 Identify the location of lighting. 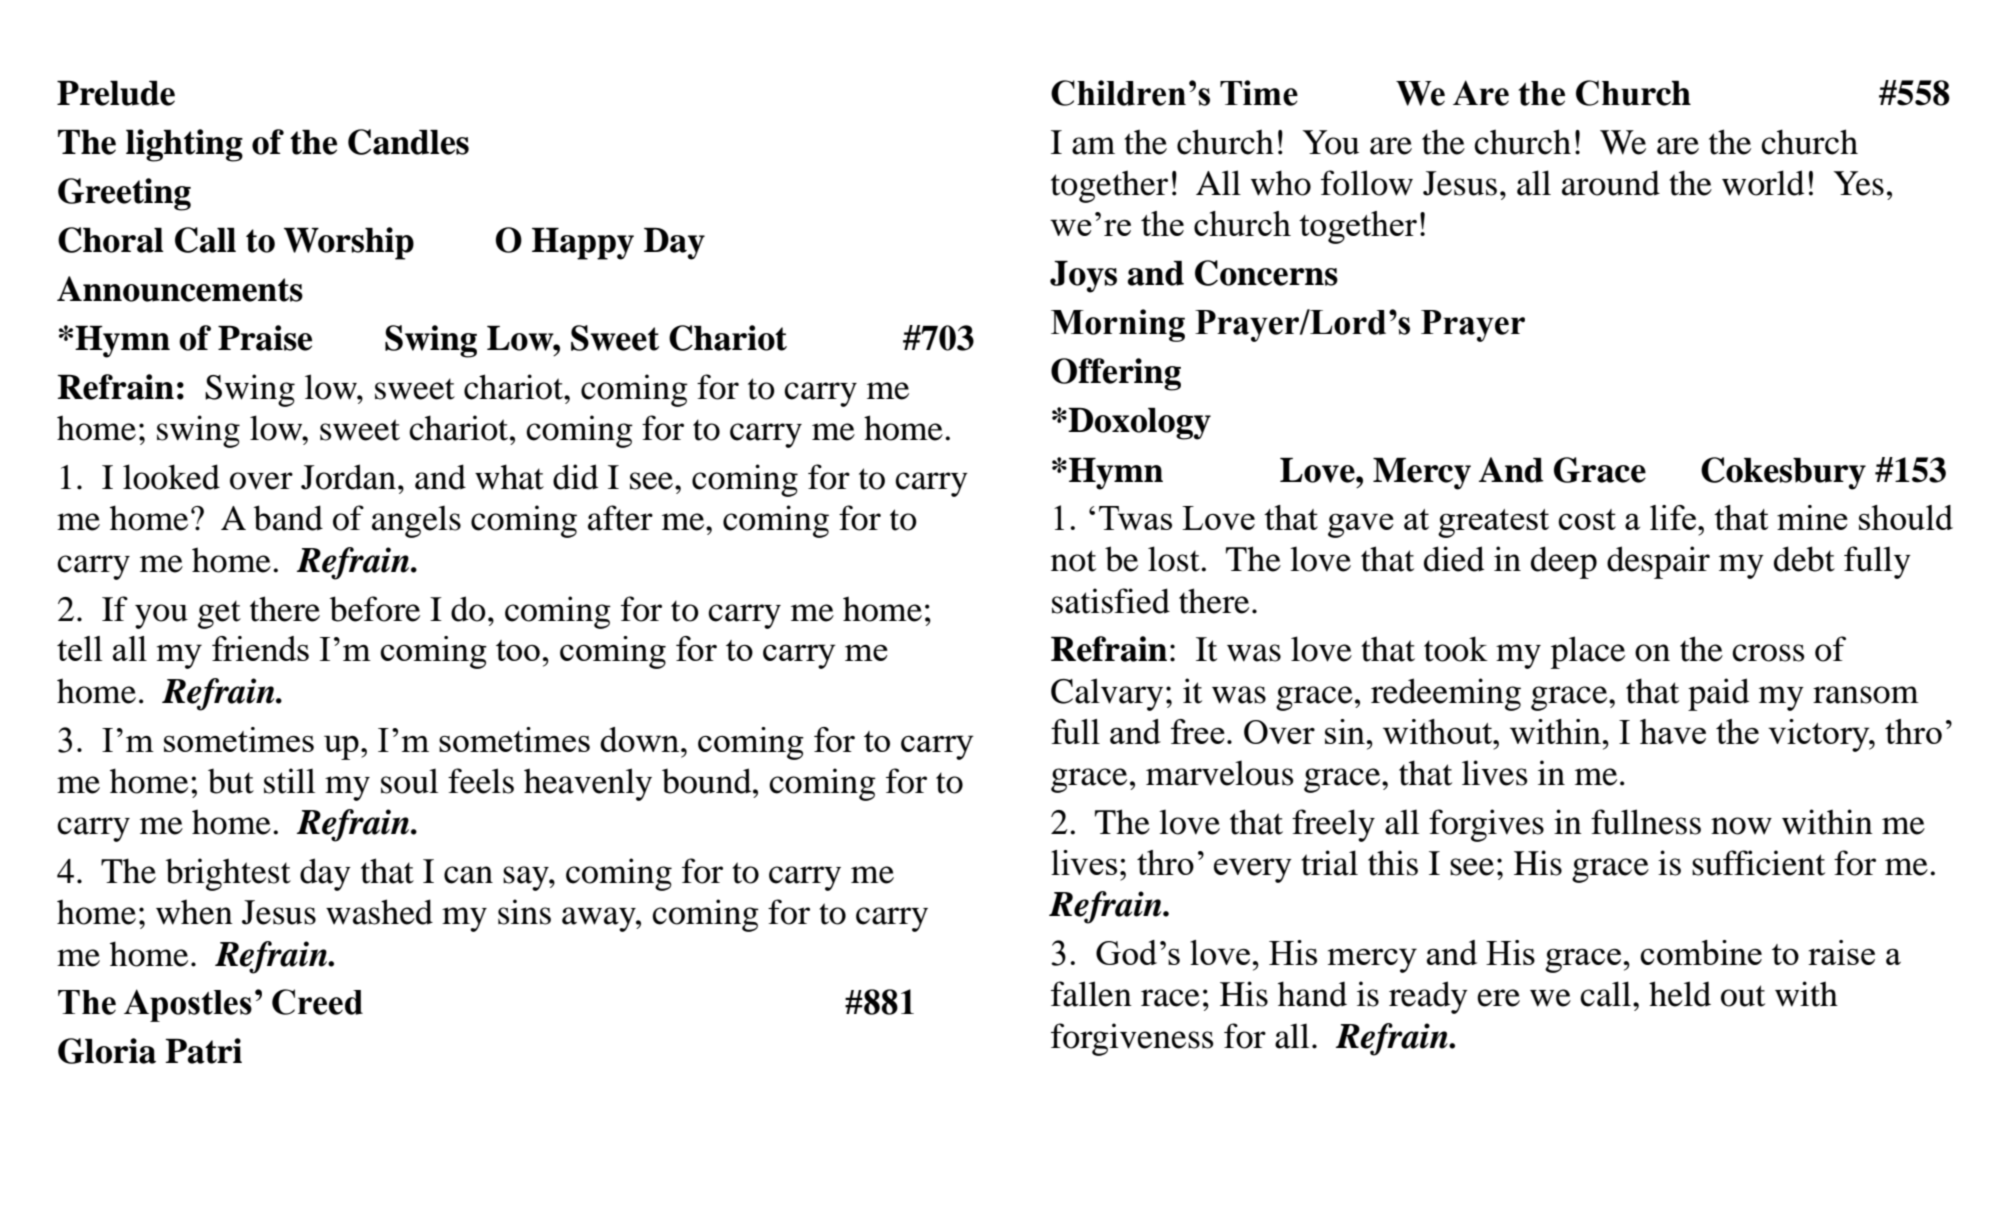
(184, 145).
